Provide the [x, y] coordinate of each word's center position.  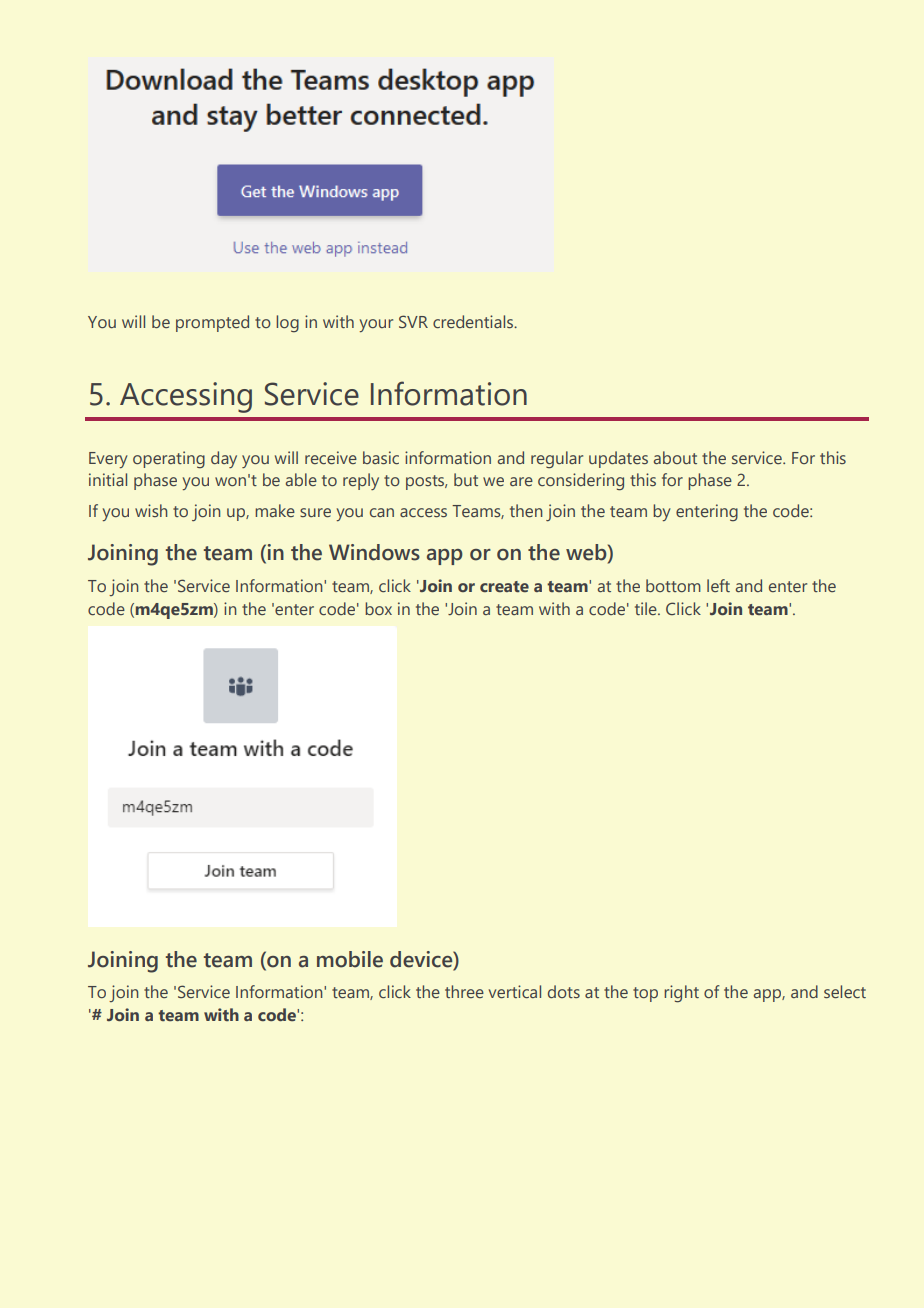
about [675, 457]
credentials [474, 321]
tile [647, 608]
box [378, 608]
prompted [212, 323]
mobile [350, 959]
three [464, 991]
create [504, 586]
